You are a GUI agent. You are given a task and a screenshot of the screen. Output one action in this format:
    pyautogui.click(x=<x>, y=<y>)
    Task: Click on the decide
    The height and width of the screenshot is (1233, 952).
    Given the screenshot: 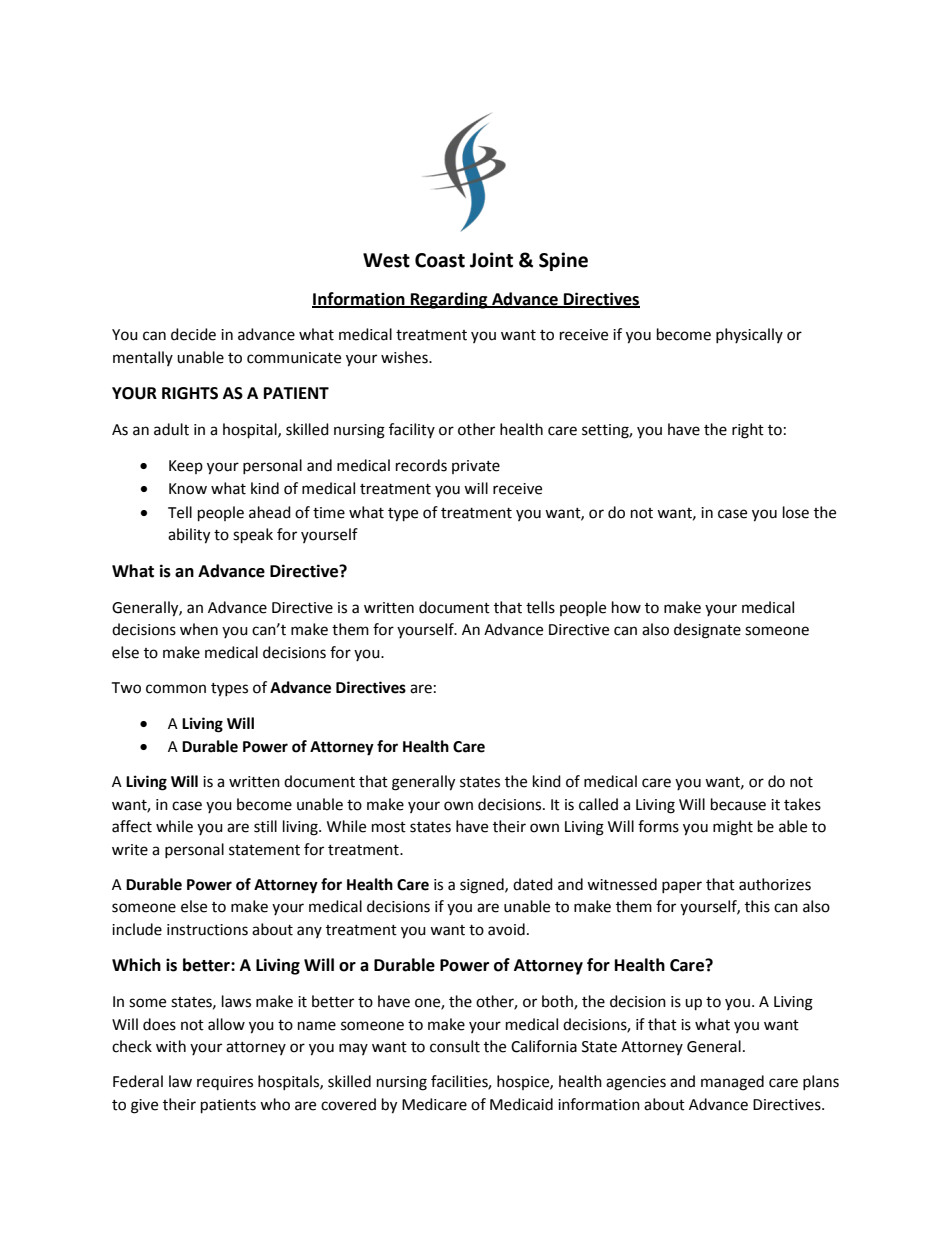 What is the action you would take?
    pyautogui.click(x=193, y=334)
